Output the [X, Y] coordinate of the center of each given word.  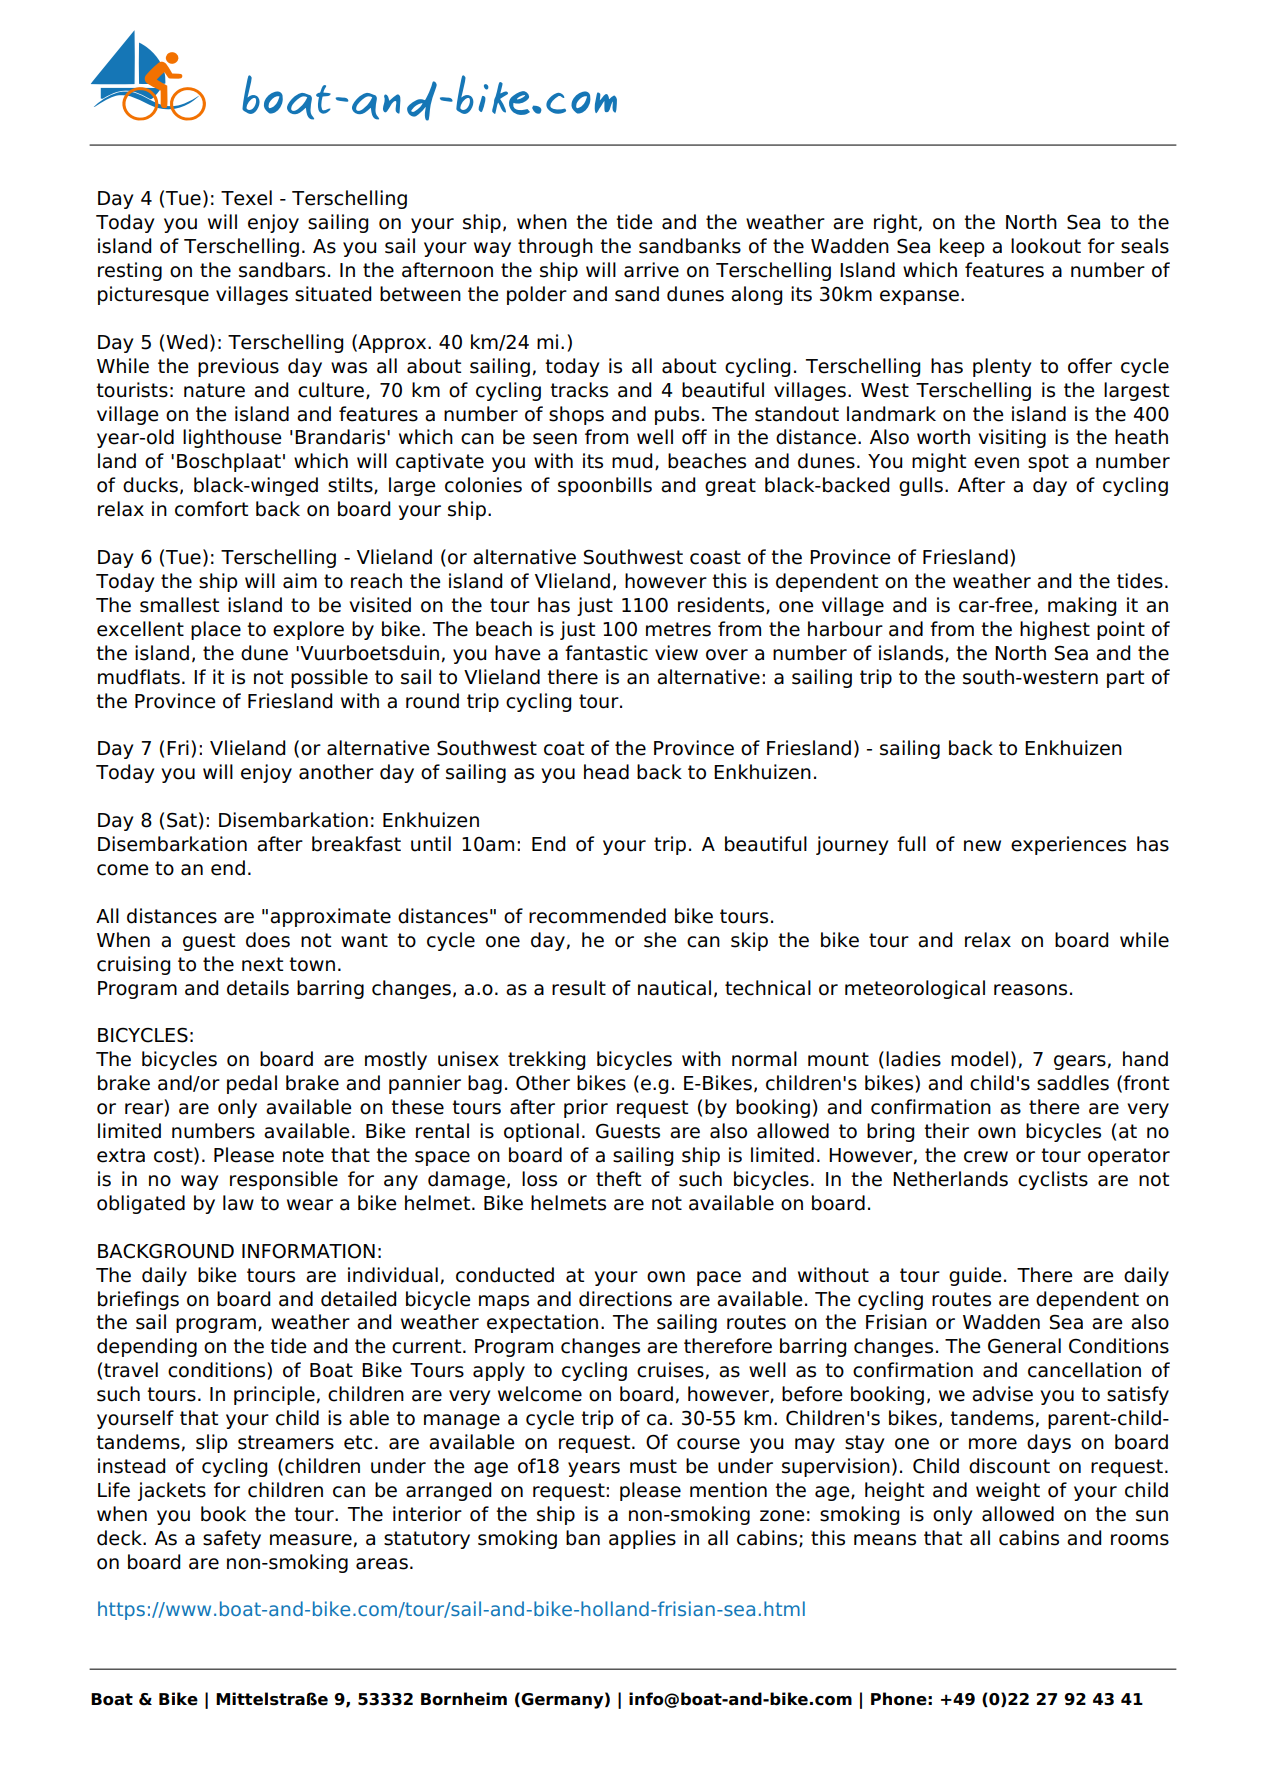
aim [300, 581]
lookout [1046, 246]
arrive [651, 270]
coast [715, 557]
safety [232, 1539]
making [1082, 606]
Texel [246, 198]
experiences [1068, 845]
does [268, 940]
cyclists [1053, 1180]
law [238, 1203]
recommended [597, 916]
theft [618, 1179]
